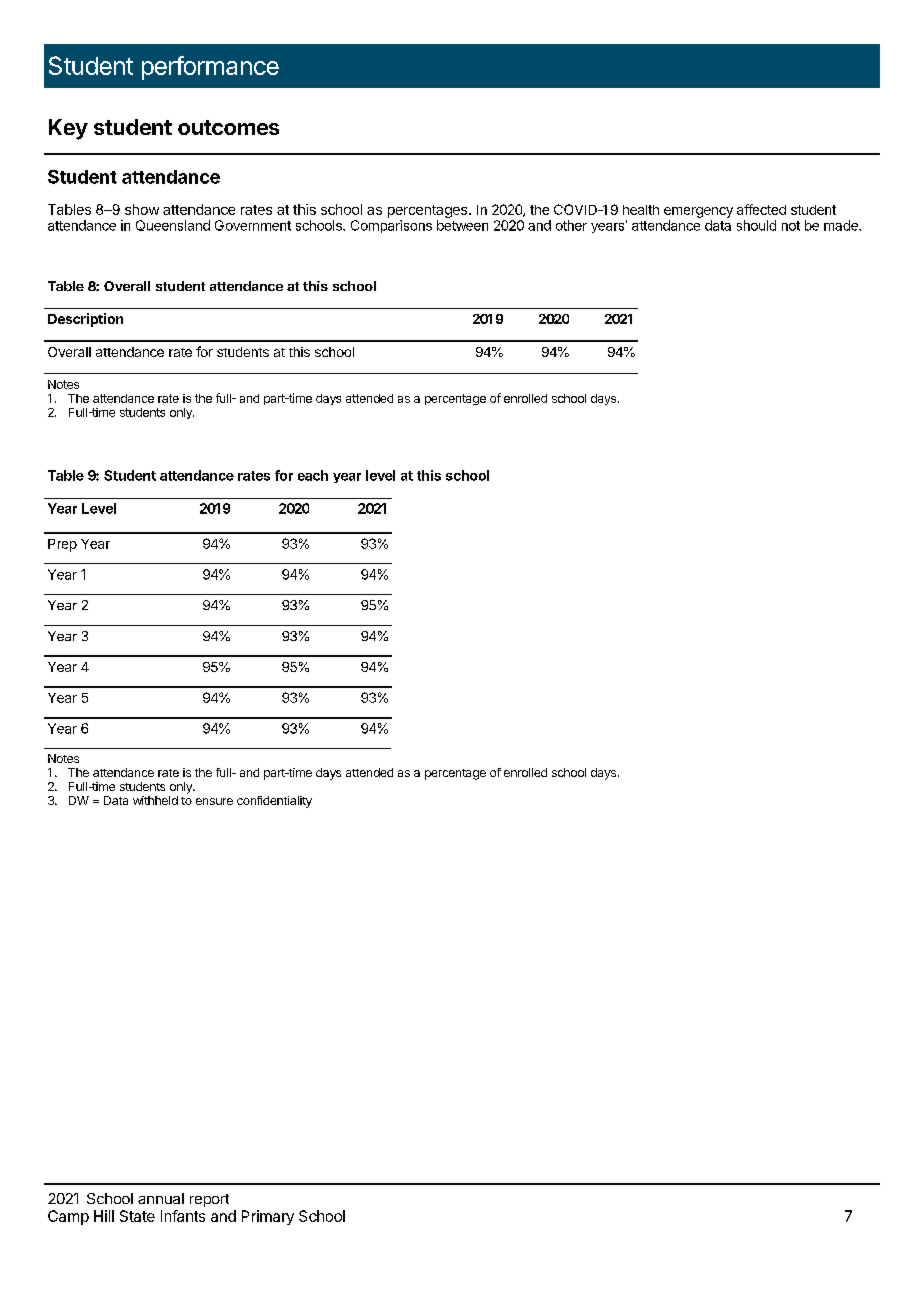  Describe the element at coordinates (761, 209) in the image. I see `affected` at that location.
